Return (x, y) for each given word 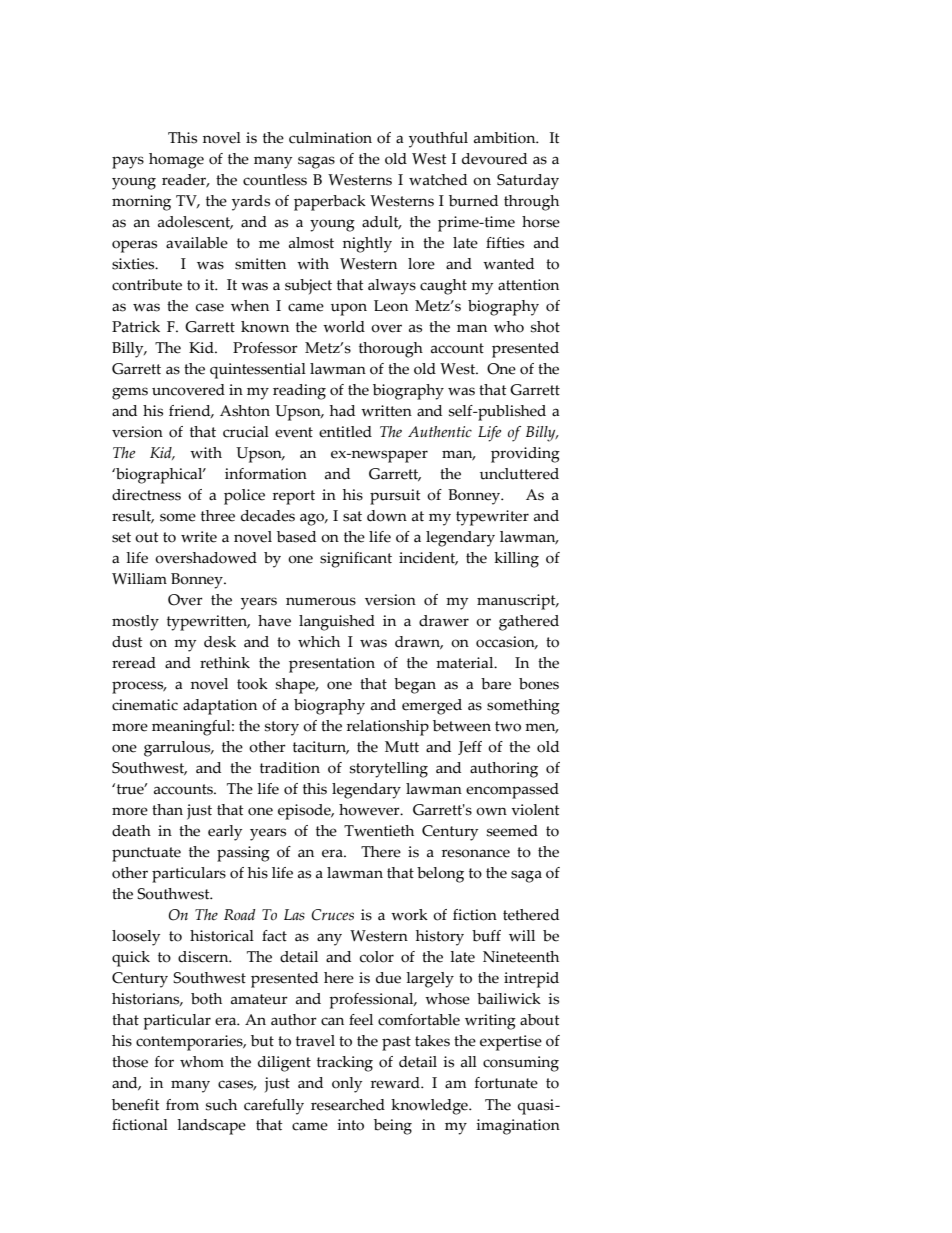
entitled (345, 432)
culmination (330, 138)
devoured (494, 159)
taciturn (321, 747)
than (167, 810)
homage (176, 161)
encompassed (512, 791)
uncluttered (519, 474)
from (182, 1105)
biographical (159, 476)
